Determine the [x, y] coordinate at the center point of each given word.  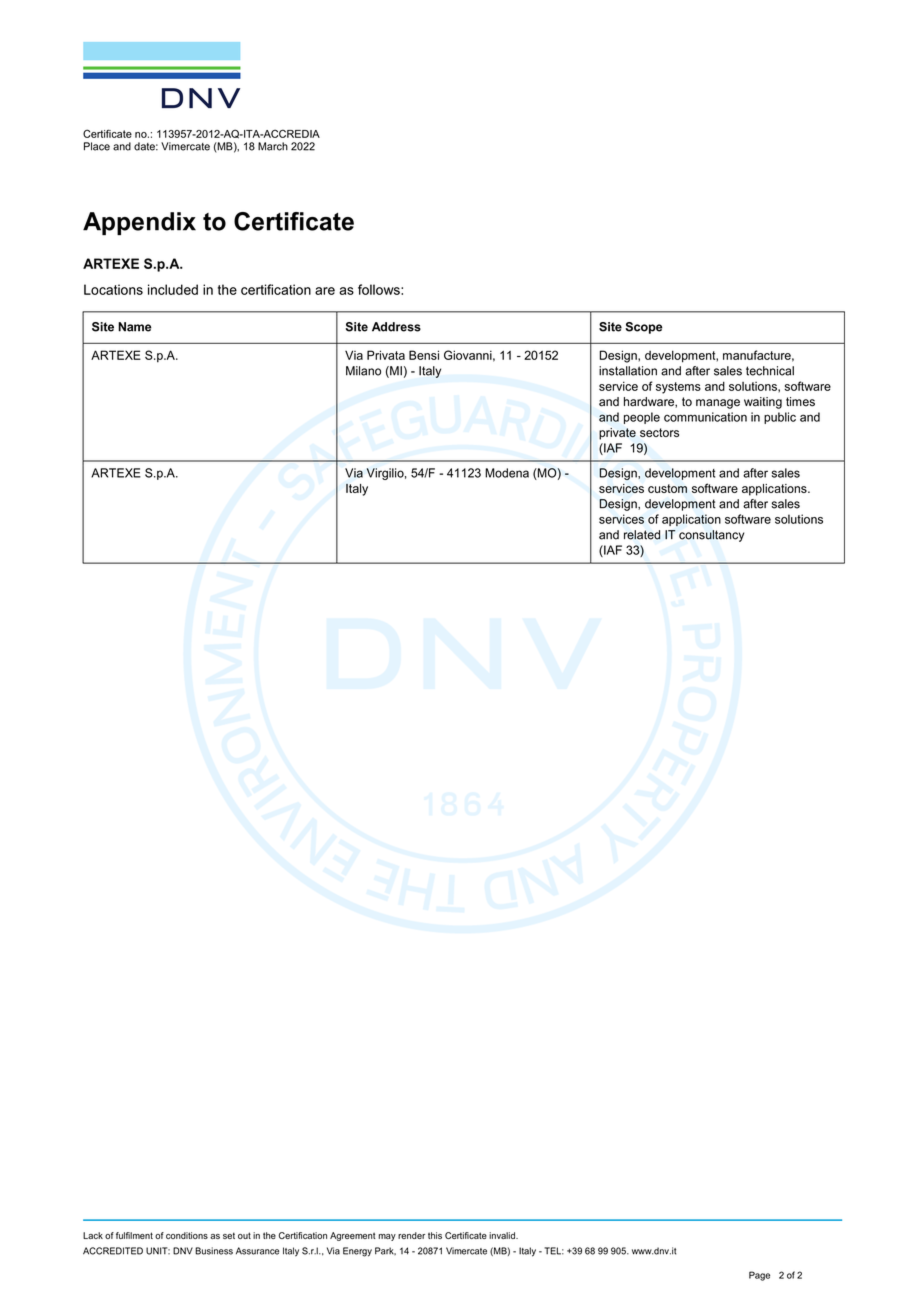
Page [759, 1276]
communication [705, 417]
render [411, 1235]
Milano [363, 371]
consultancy [711, 536]
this [435, 1235]
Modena [507, 473]
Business [214, 1251]
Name [135, 327]
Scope [644, 328]
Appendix [139, 223]
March [273, 146]
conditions [187, 1235]
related [642, 535]
